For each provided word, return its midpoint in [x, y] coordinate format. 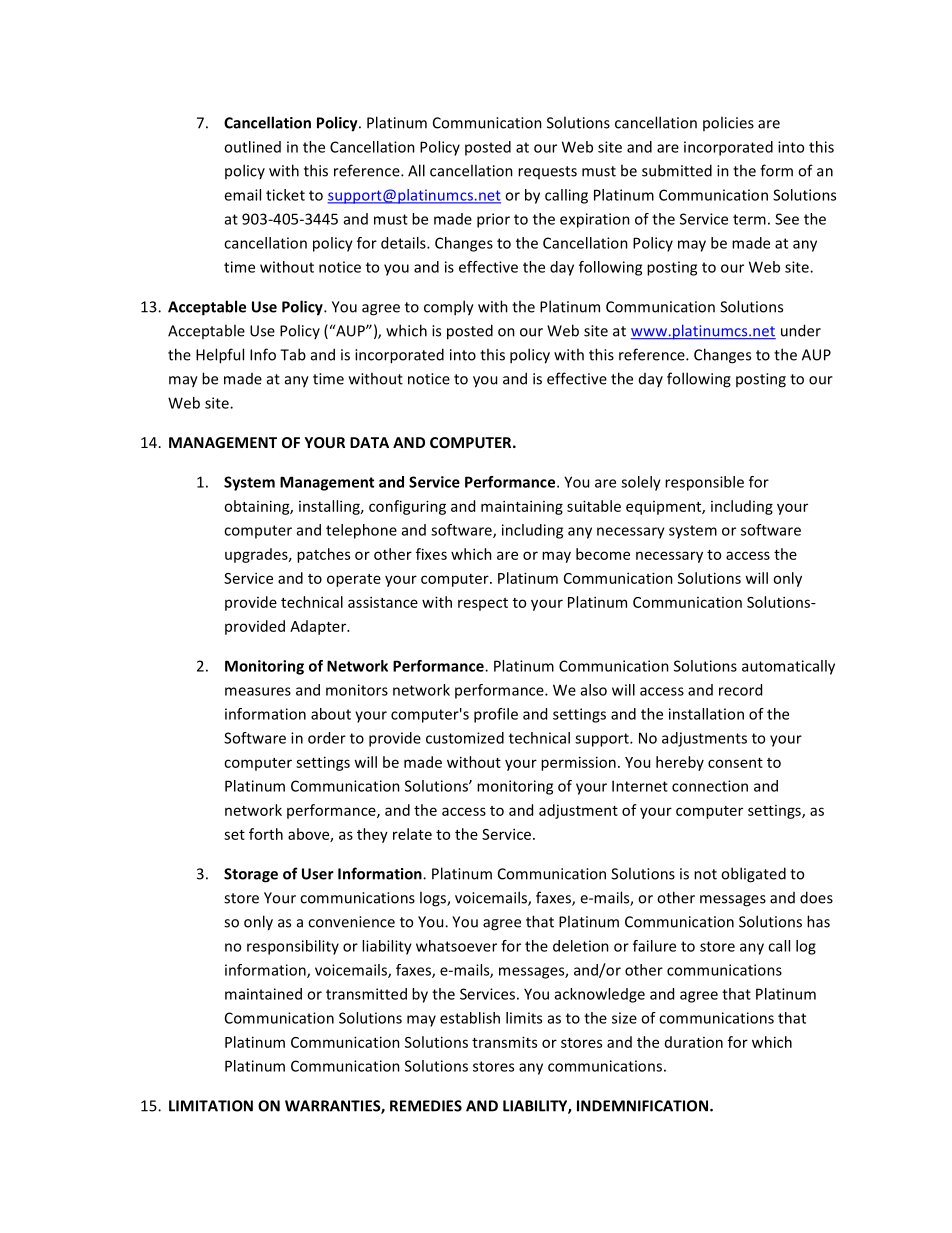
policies [728, 123]
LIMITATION [211, 1106]
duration [694, 1042]
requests [547, 172]
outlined [252, 147]
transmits [504, 1042]
